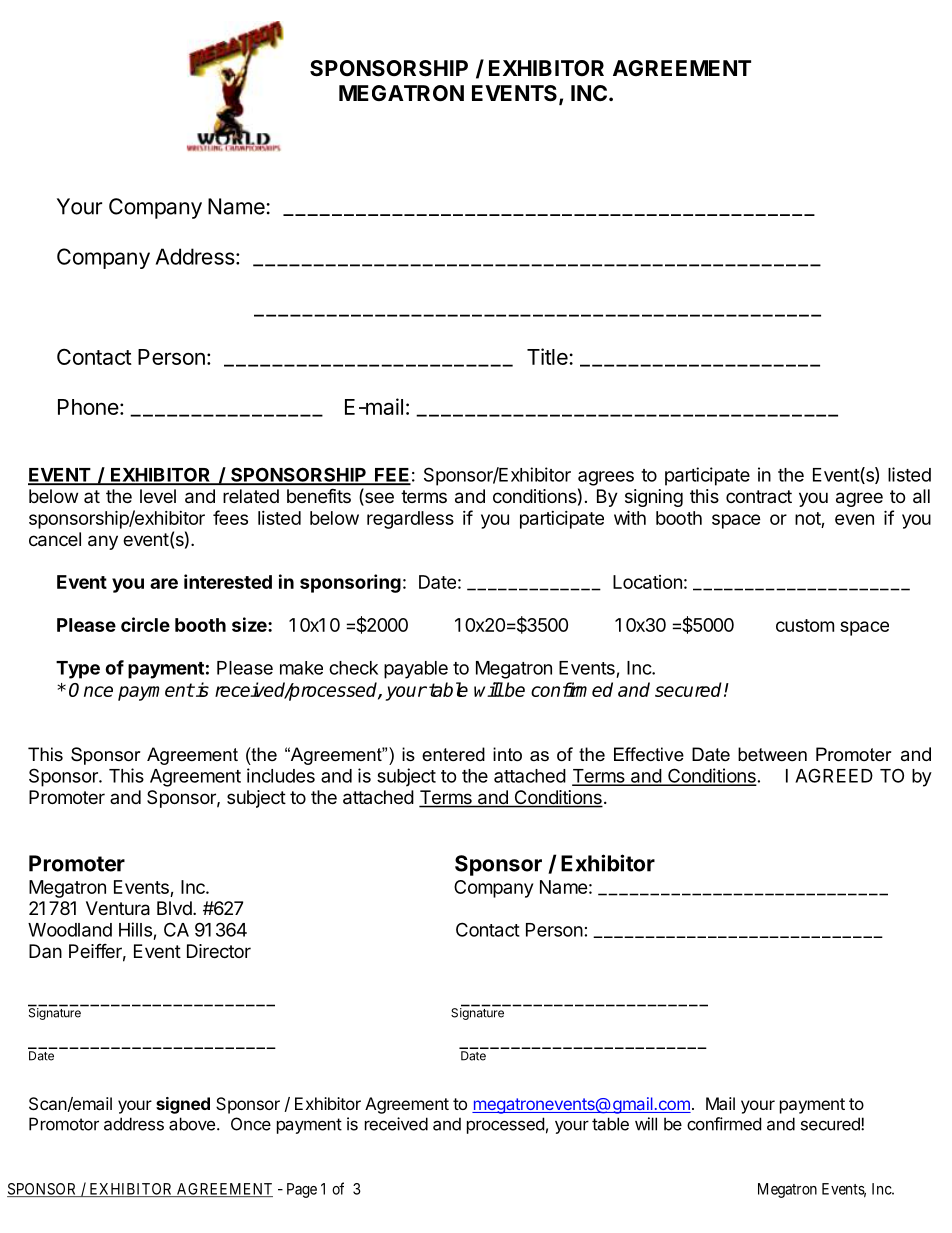 The image size is (952, 1233). What do you see at coordinates (219, 951) in the document?
I see `Director` at bounding box center [219, 951].
